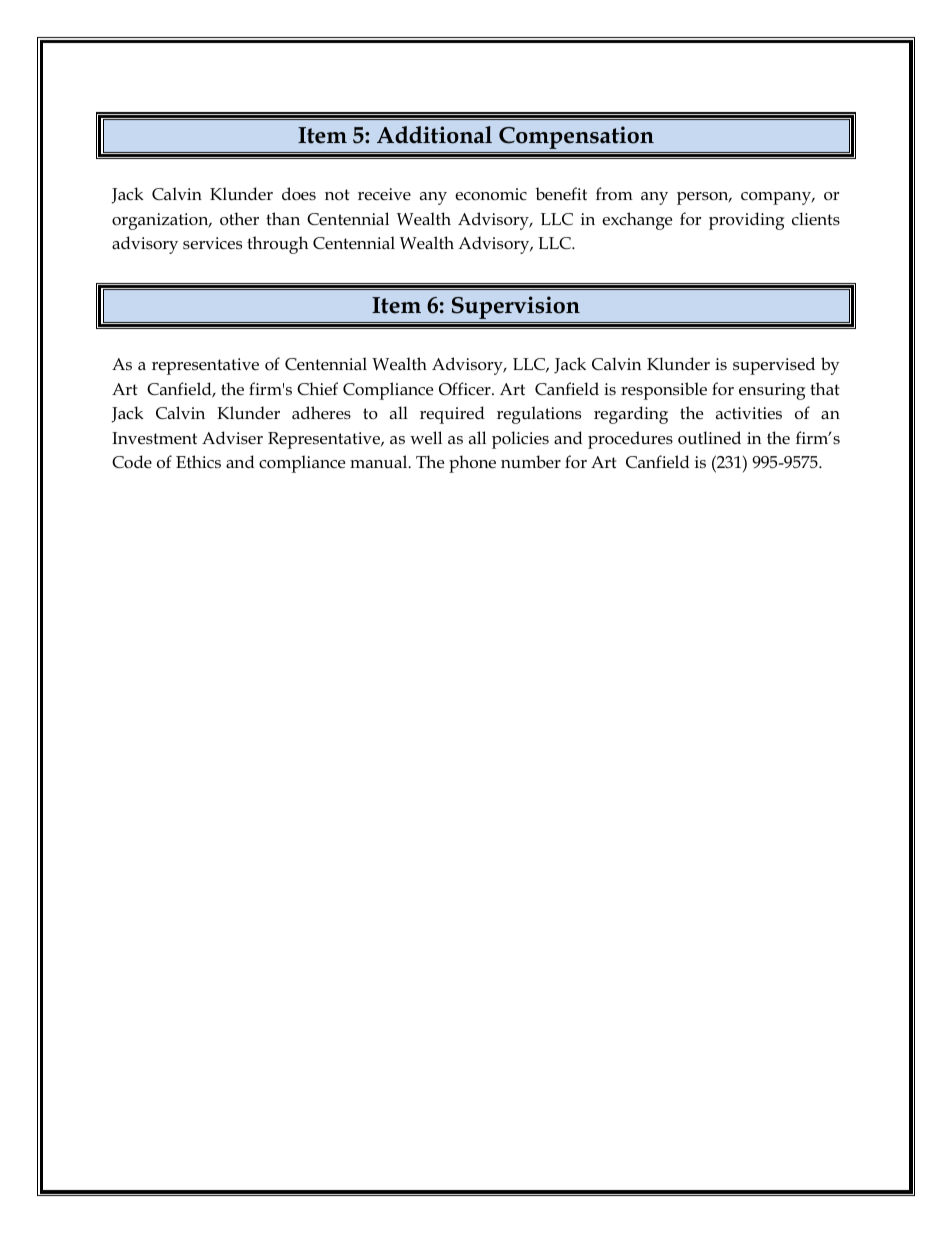  Describe the element at coordinates (212, 243) in the document. I see `services` at that location.
